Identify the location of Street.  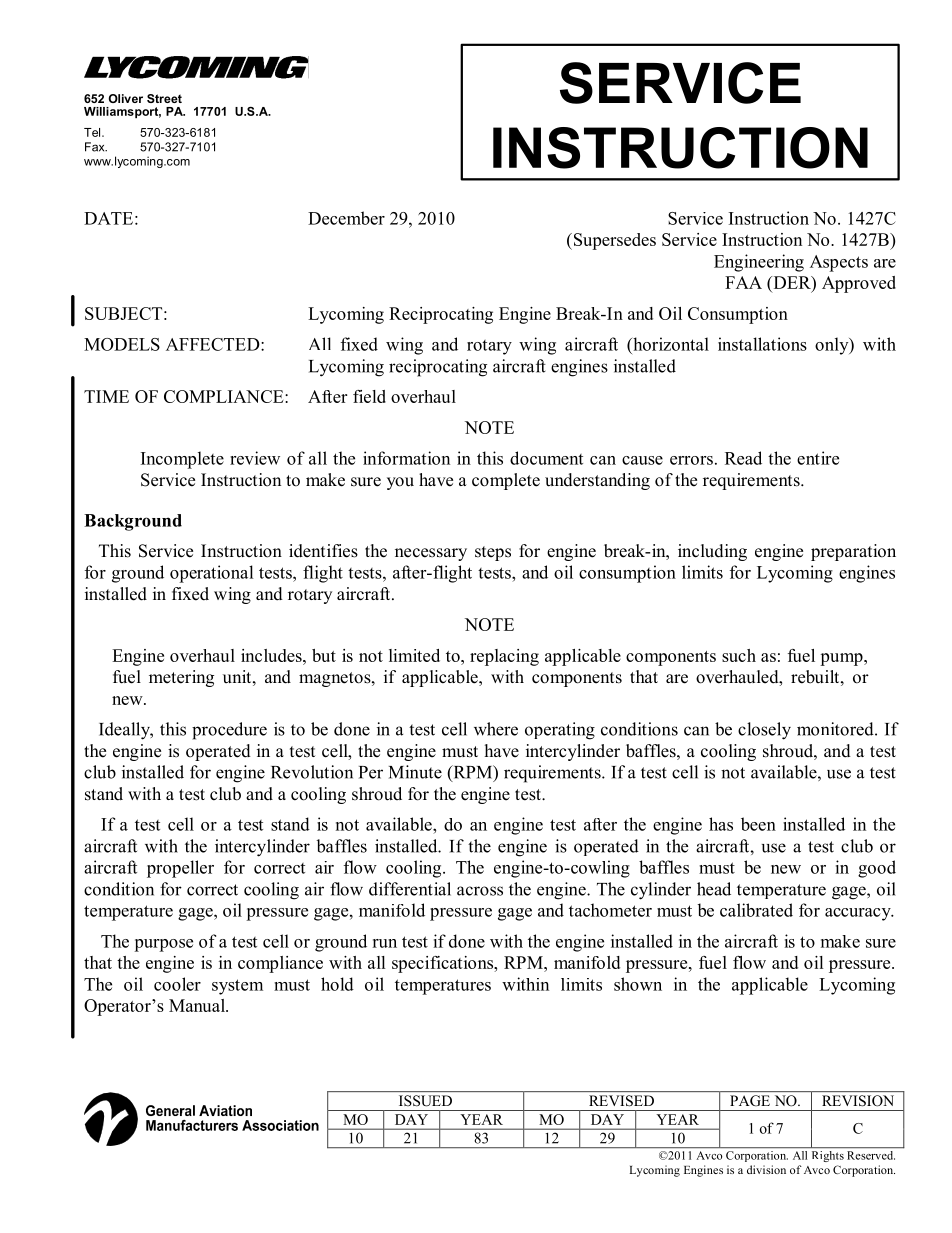
(164, 98).
